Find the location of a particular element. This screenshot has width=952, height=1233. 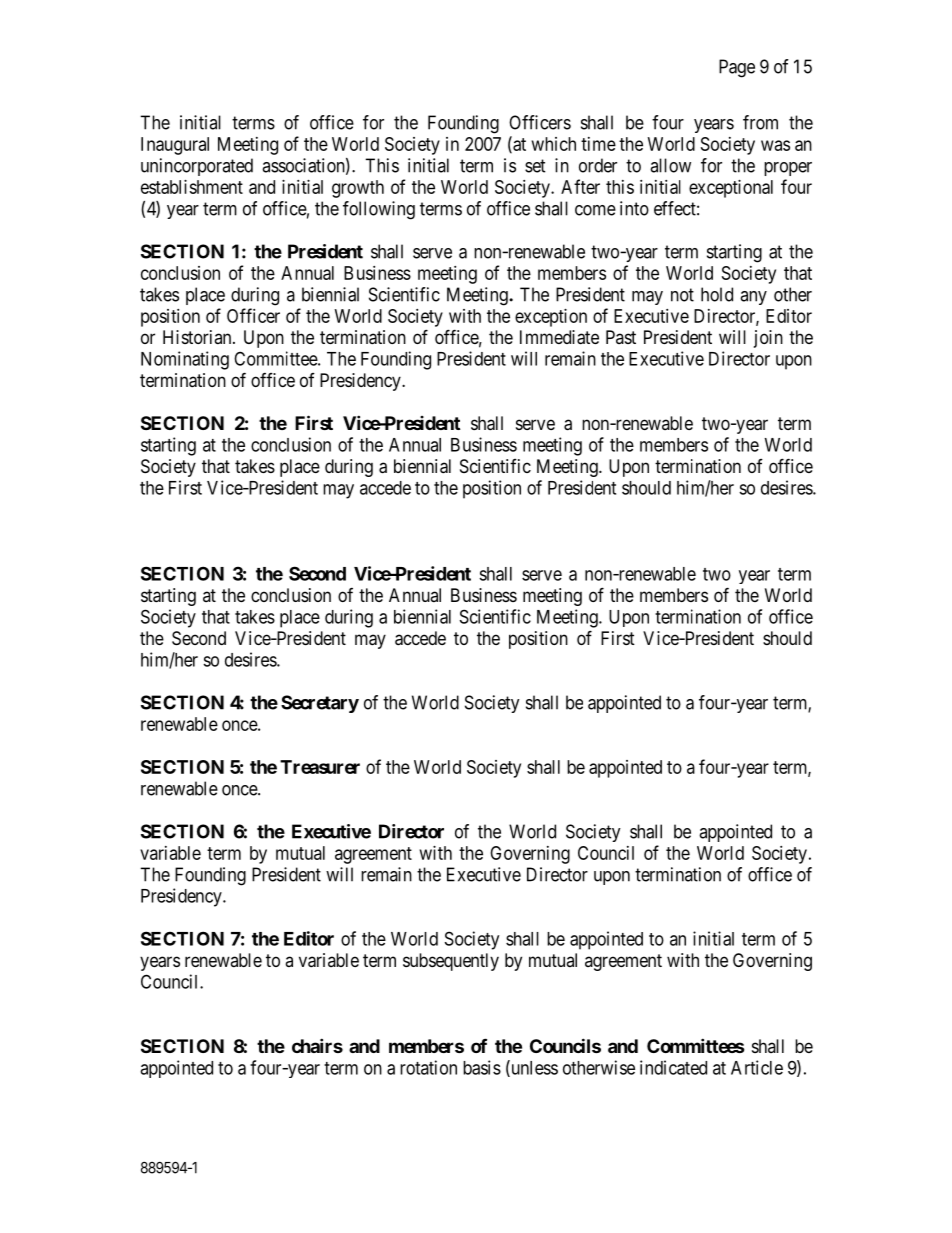

Nominating is located at coordinates (185, 360).
